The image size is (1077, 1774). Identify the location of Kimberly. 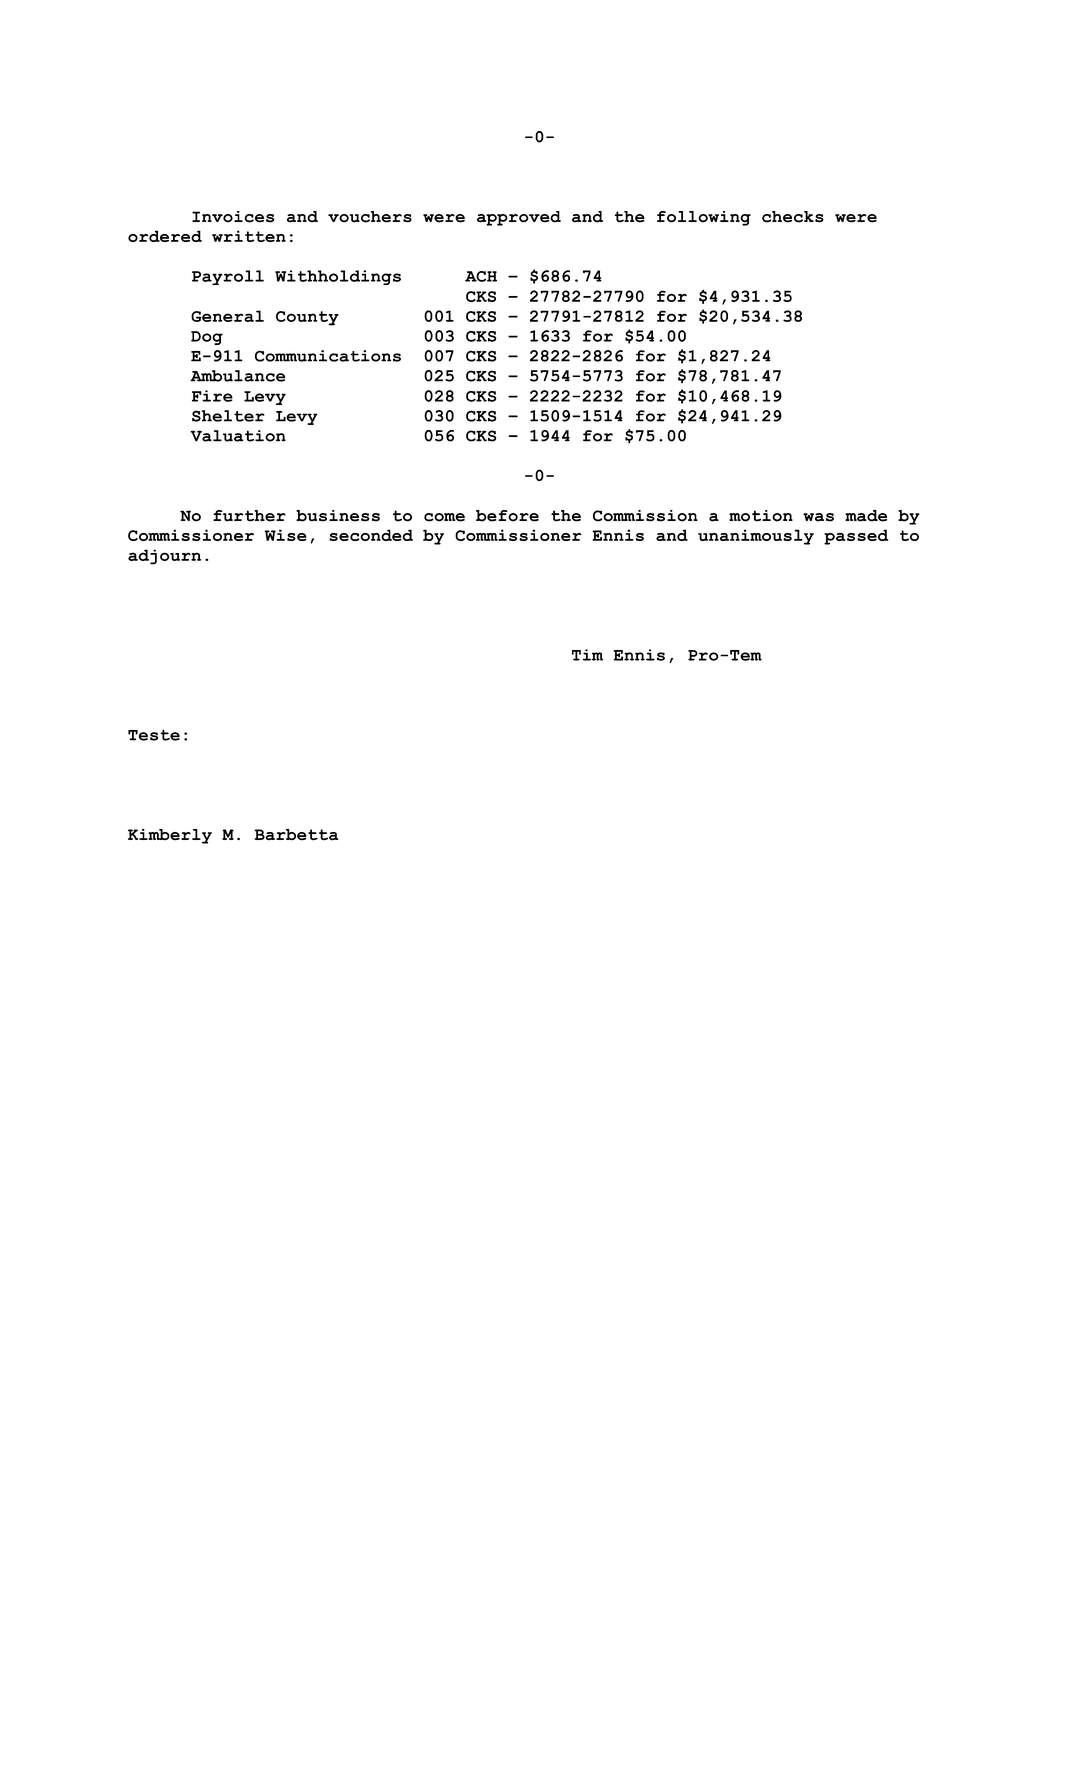
(170, 836).
